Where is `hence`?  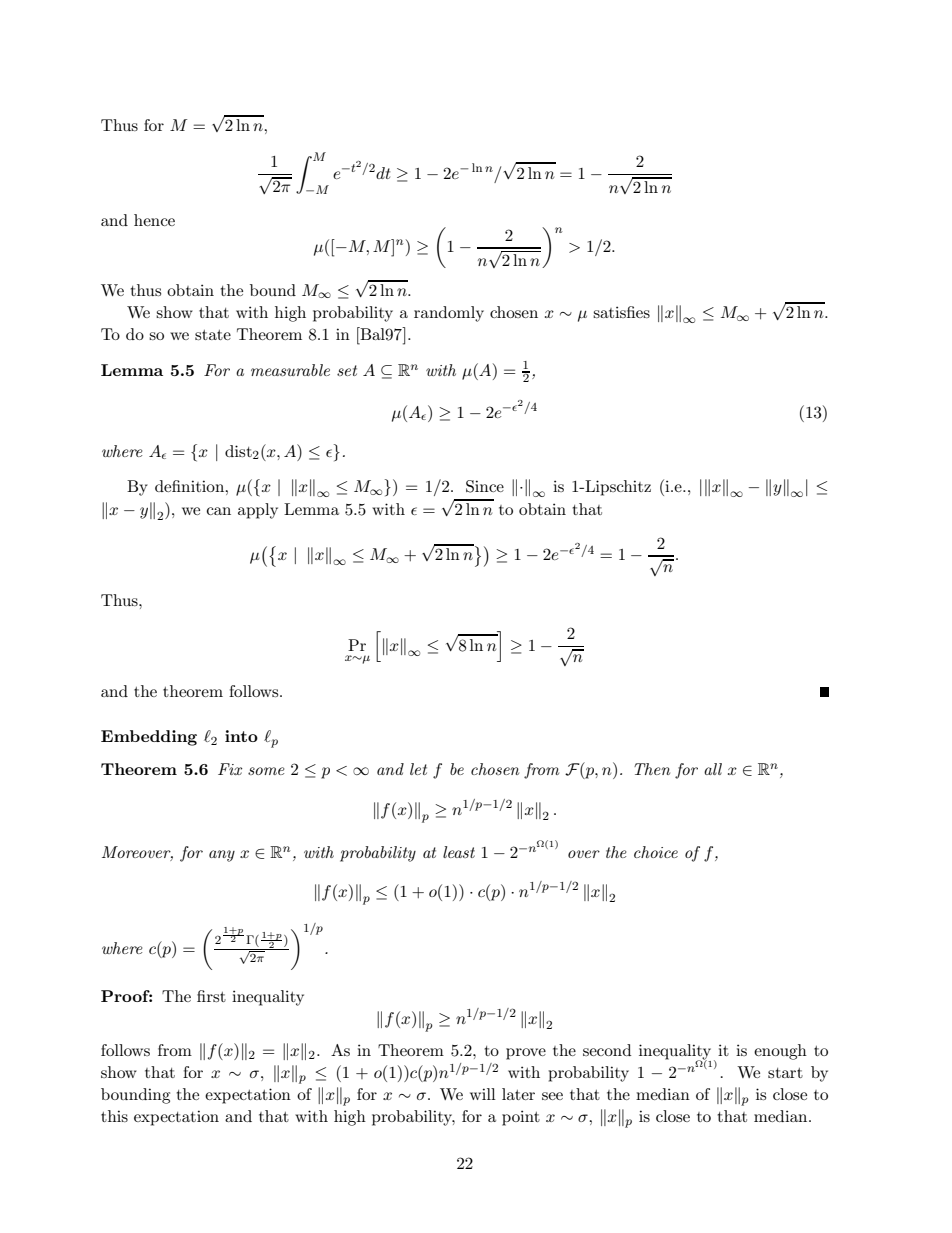
hence is located at coordinates (154, 220).
